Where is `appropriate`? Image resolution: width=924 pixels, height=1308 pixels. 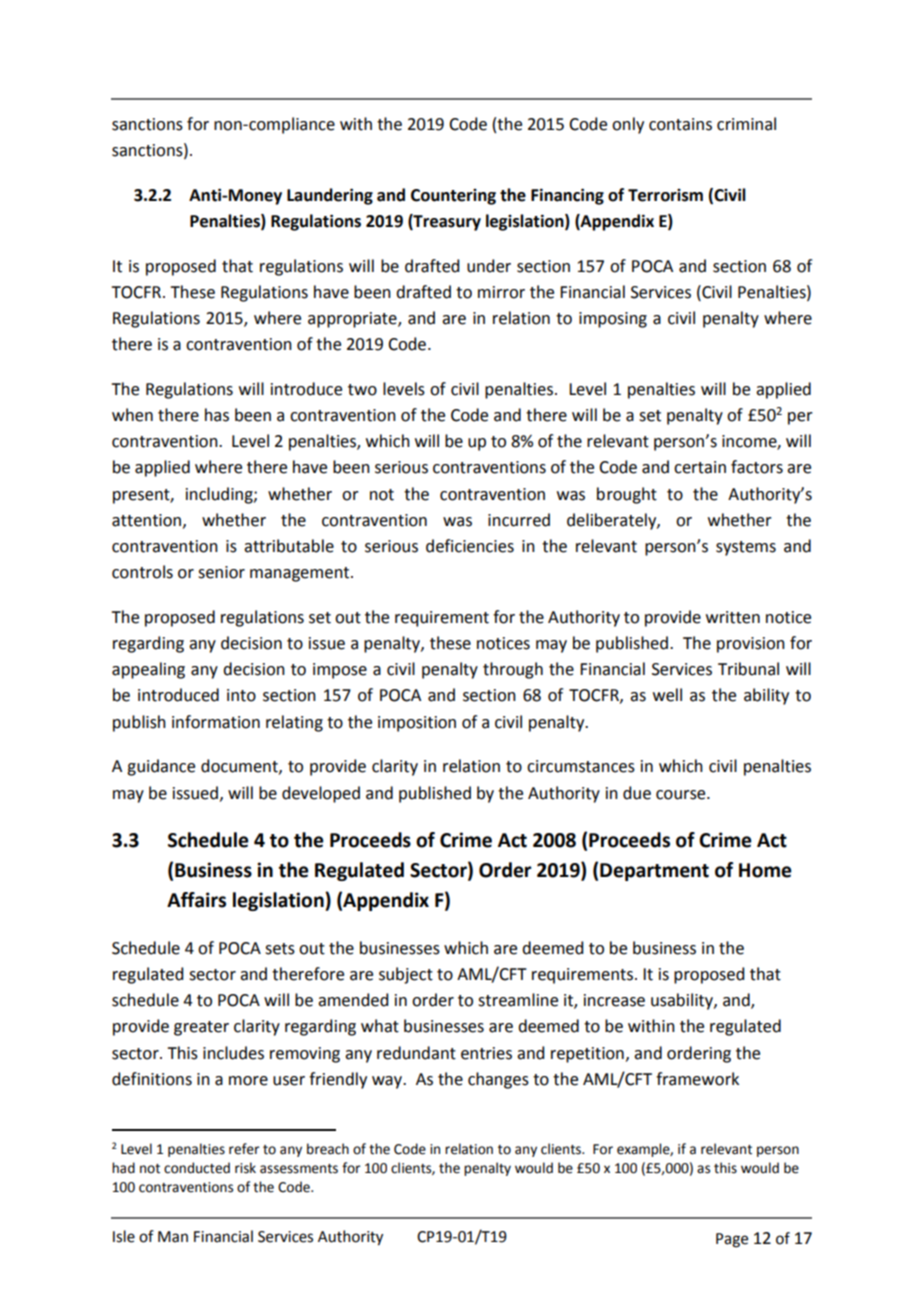
appropriate is located at coordinates (353, 320).
